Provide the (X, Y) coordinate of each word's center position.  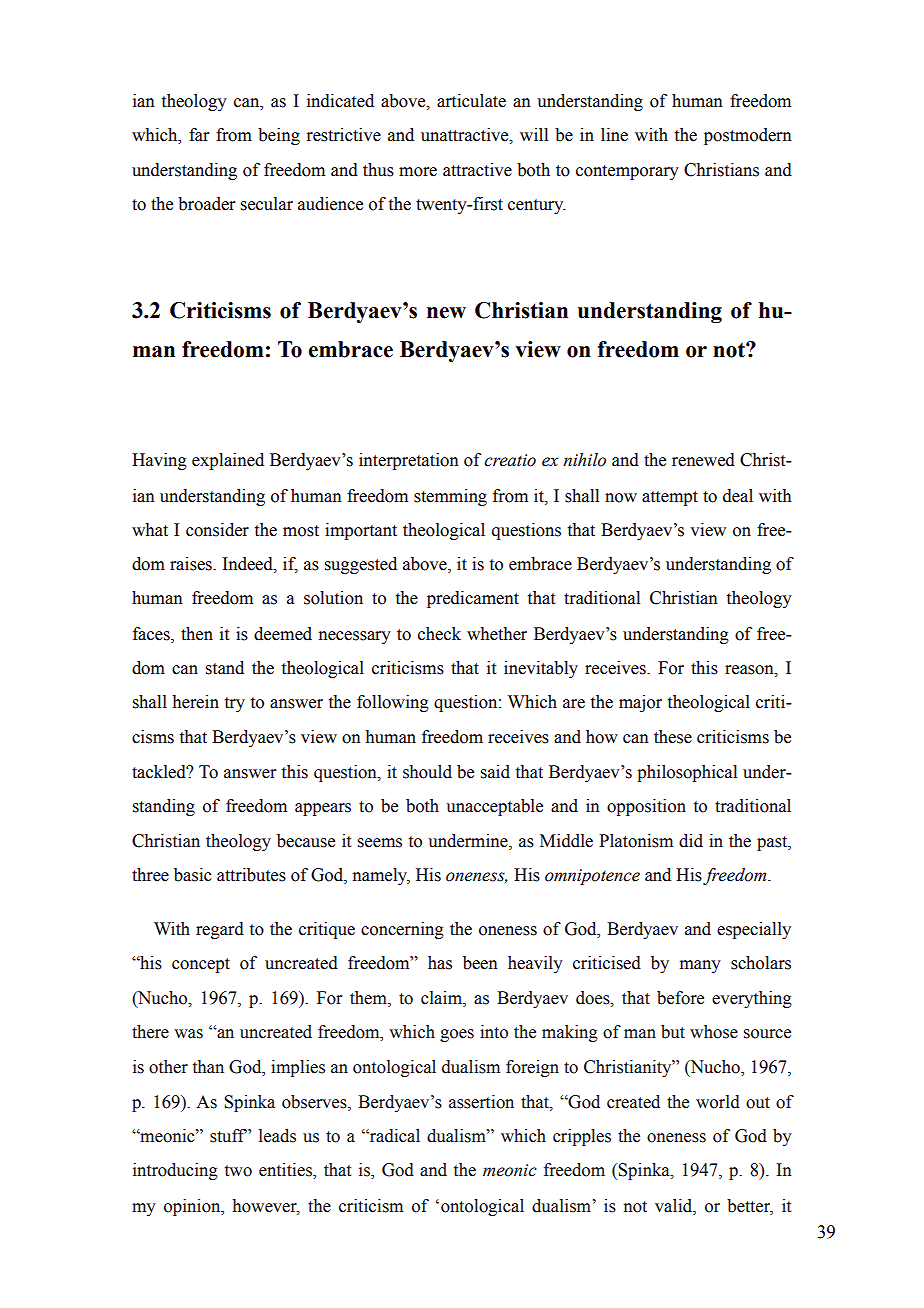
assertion (481, 1102)
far (199, 135)
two (238, 1171)
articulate (471, 101)
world (718, 1102)
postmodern (748, 136)
